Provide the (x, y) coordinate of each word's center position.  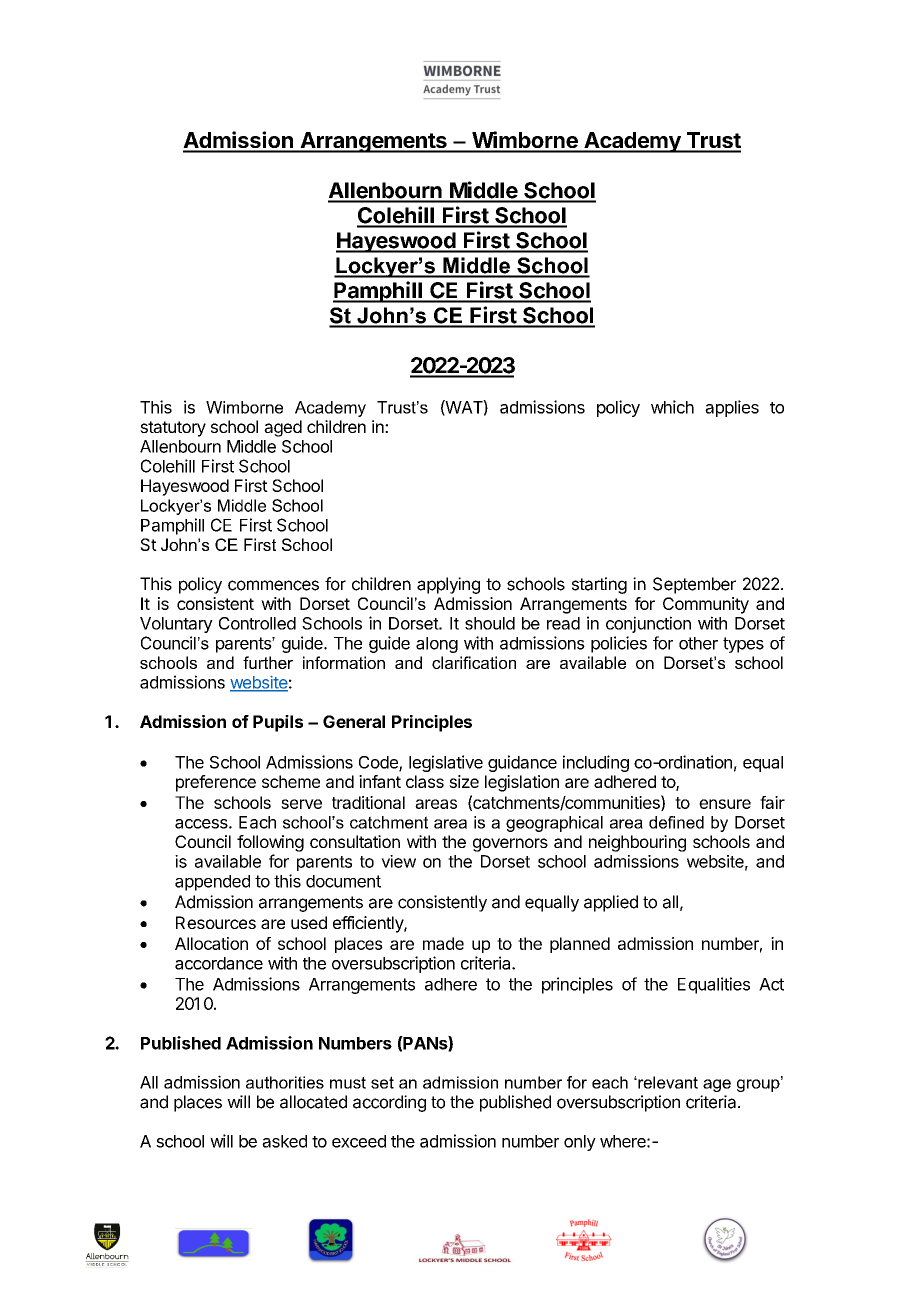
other (698, 643)
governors (510, 845)
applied (611, 903)
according (389, 1103)
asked (284, 1141)
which (672, 407)
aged (283, 428)
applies (732, 408)
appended (212, 883)
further (268, 662)
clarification (474, 662)
